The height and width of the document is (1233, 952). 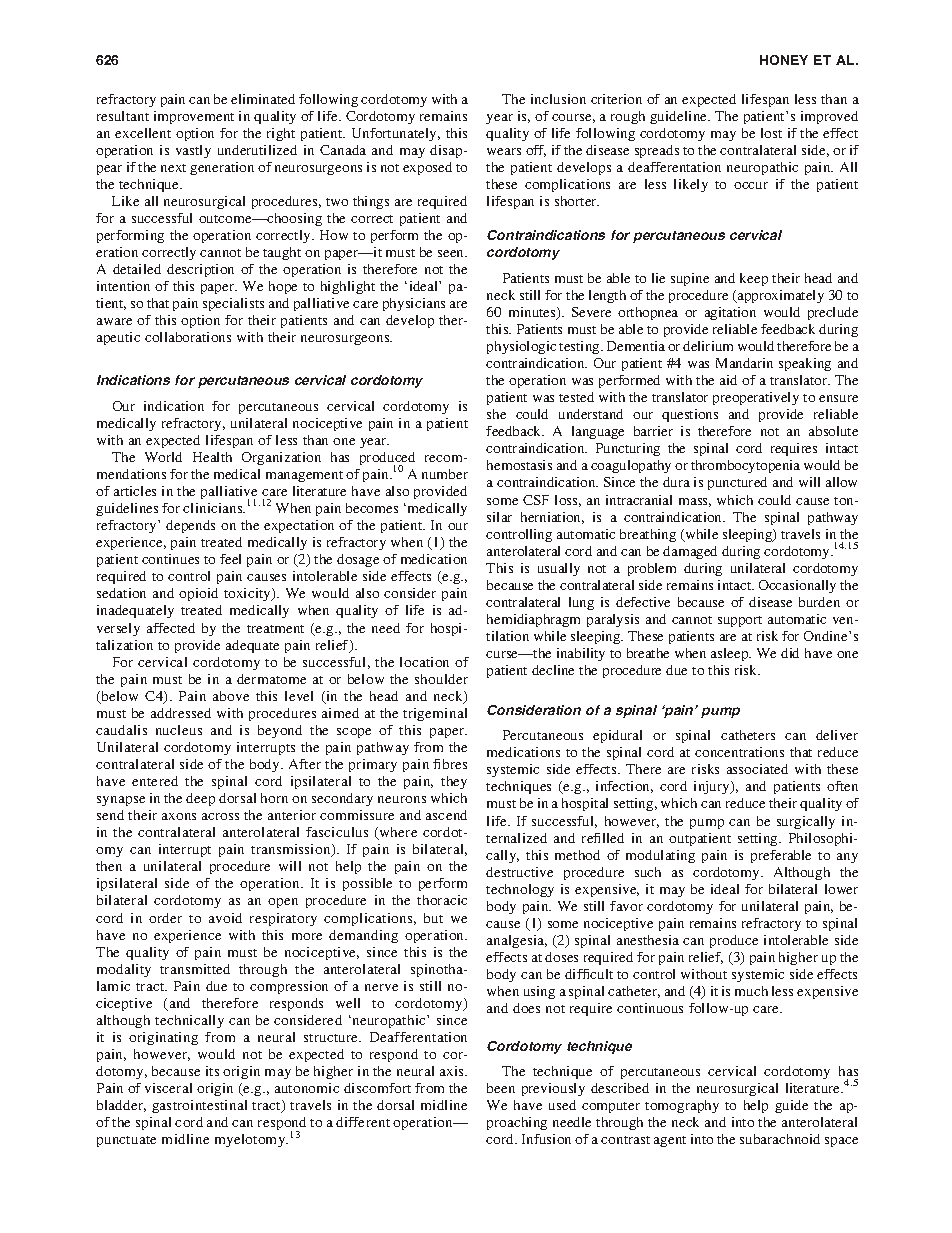 I want to click on trigeminal, so click(x=435, y=714).
